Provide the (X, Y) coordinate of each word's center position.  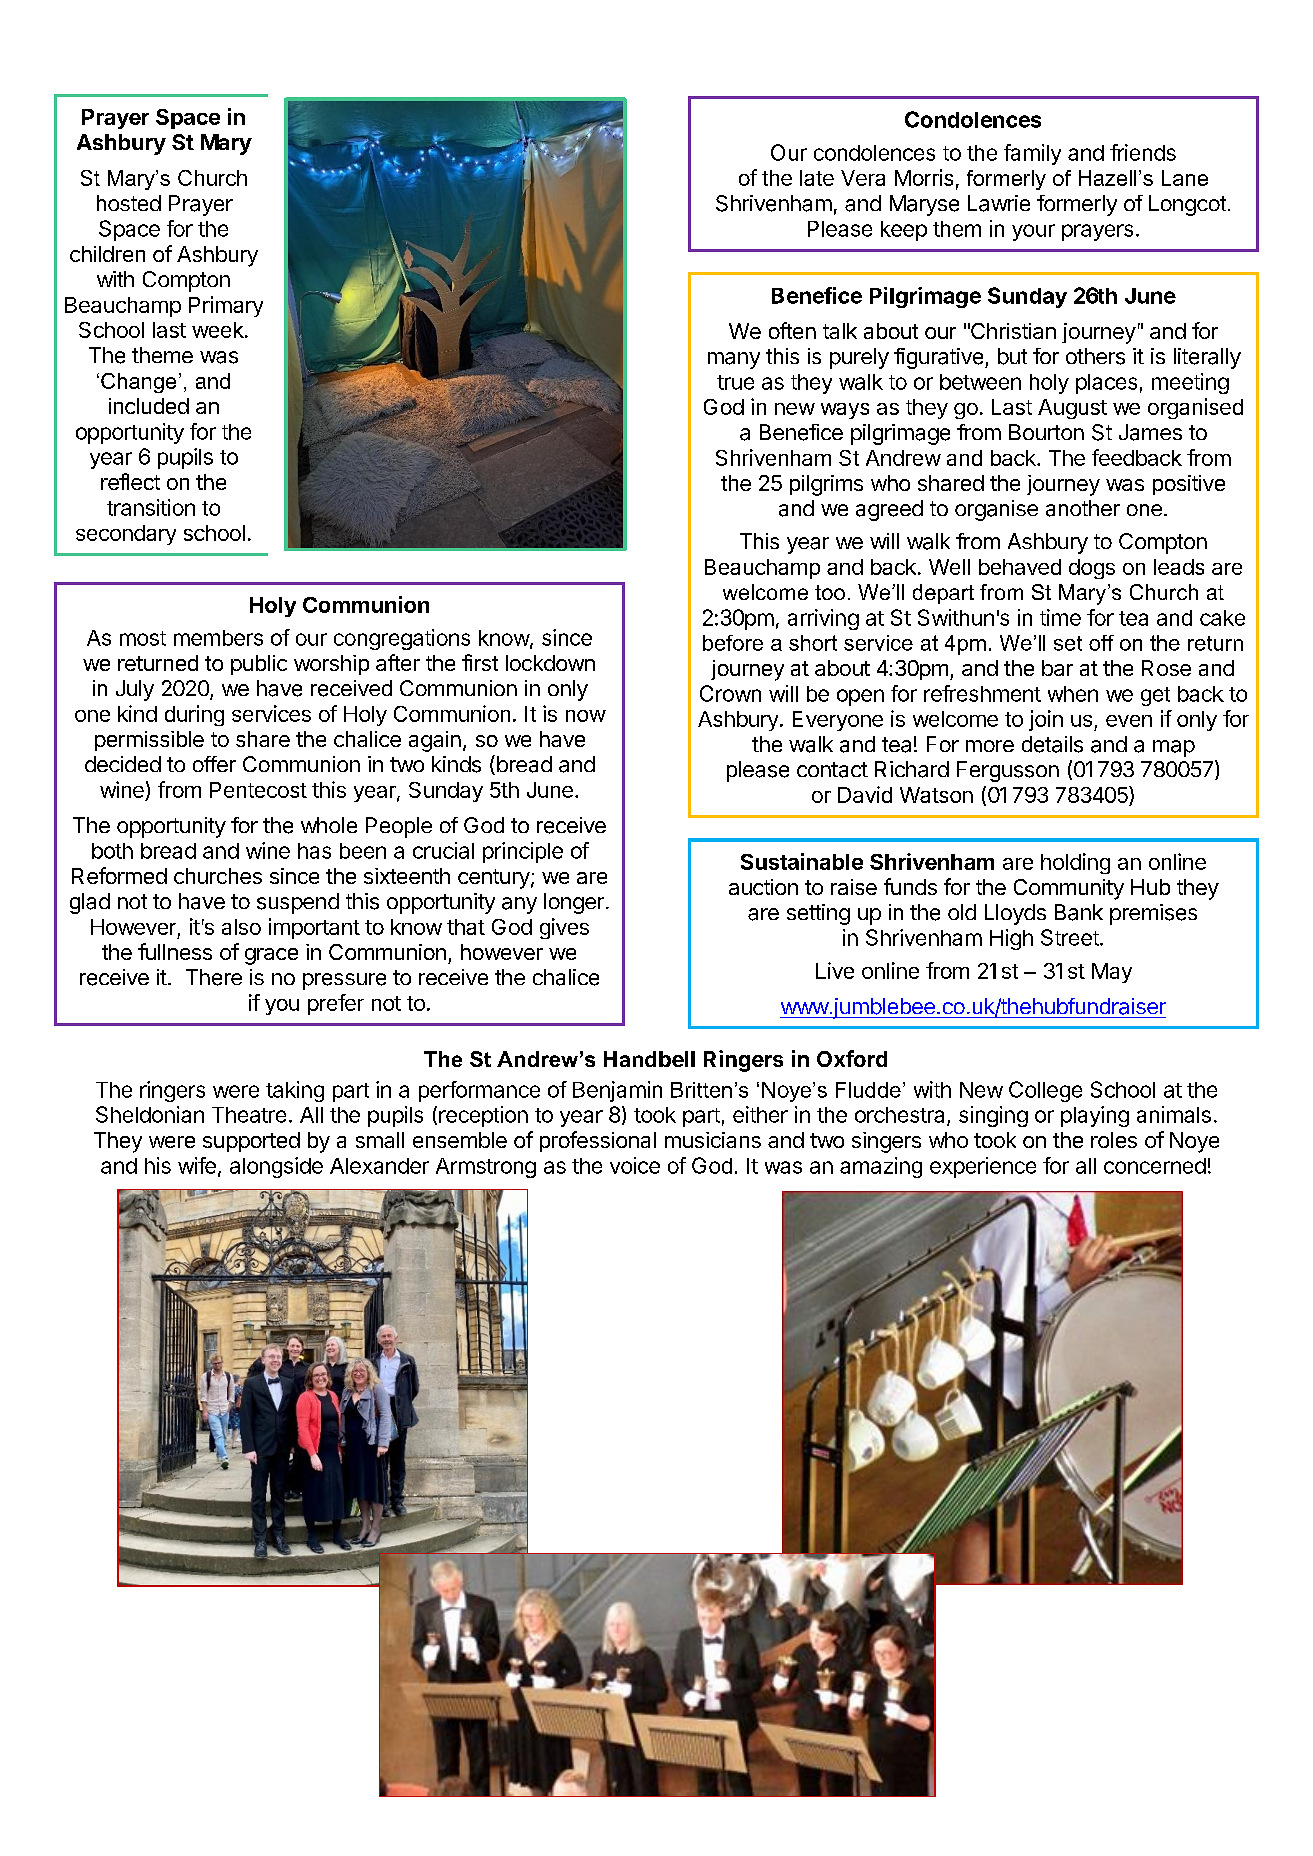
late (817, 178)
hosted (129, 203)
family (1032, 154)
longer (574, 903)
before (733, 643)
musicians (713, 1140)
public (259, 665)
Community (1069, 889)
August (1072, 409)
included (149, 406)
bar (1057, 668)
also (241, 927)
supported (251, 1142)
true (735, 382)
